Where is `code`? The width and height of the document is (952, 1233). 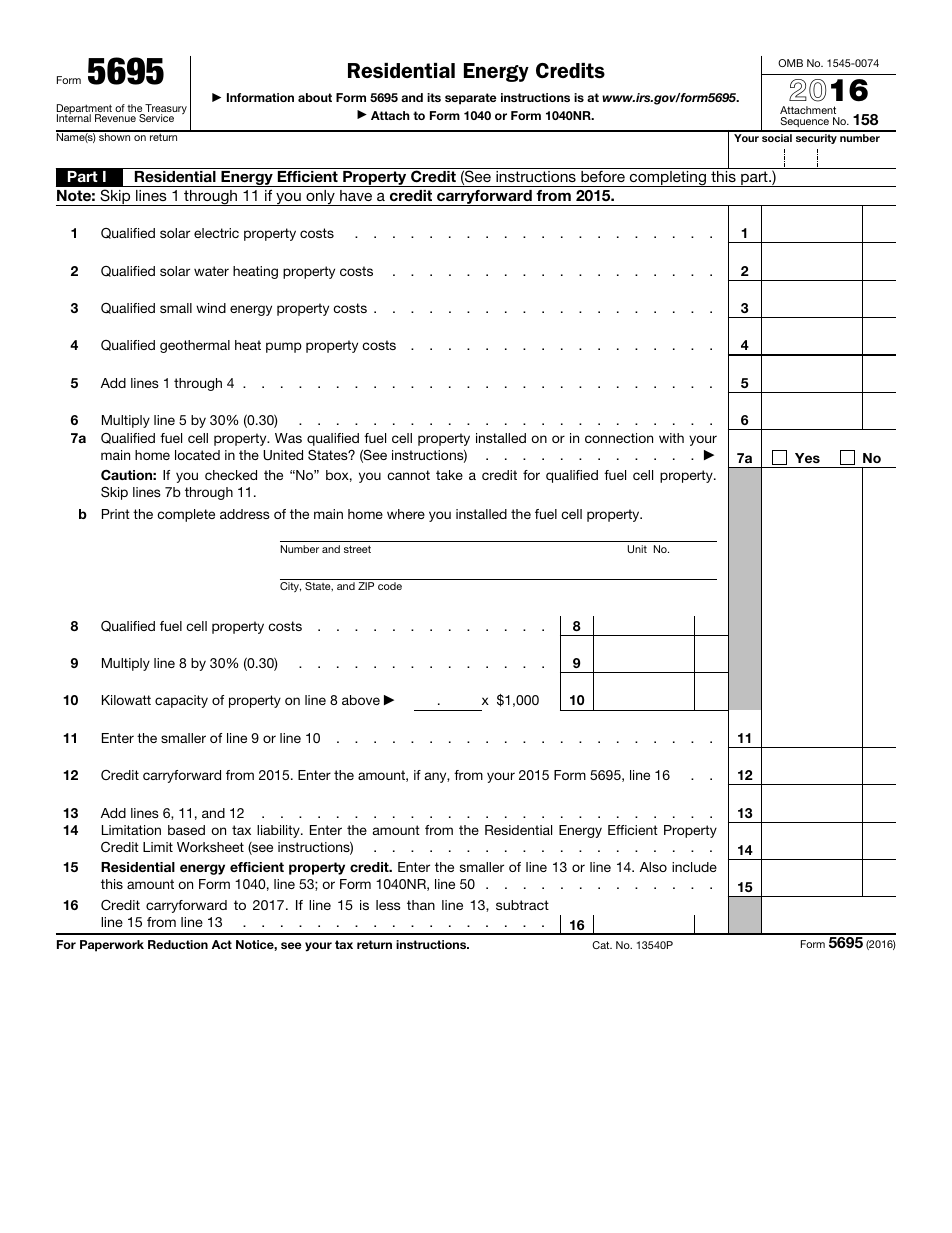
code is located at coordinates (390, 586).
